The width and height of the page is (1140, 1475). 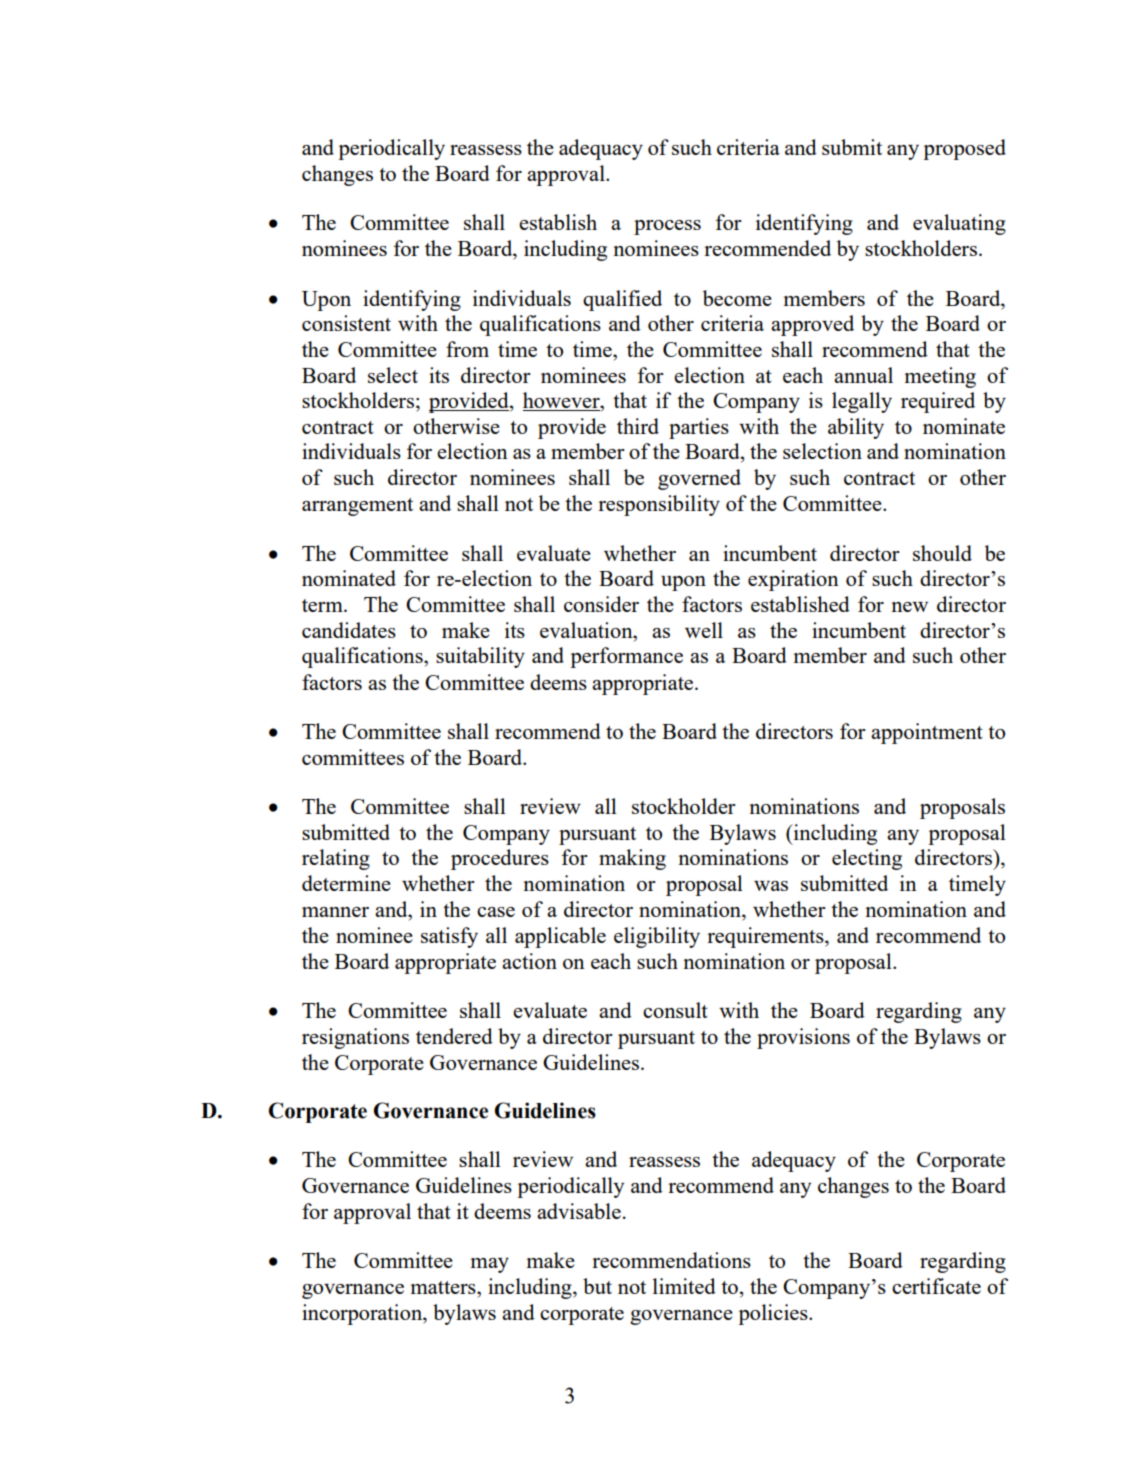 What do you see at coordinates (449, 937) in the page?
I see `satisfy` at bounding box center [449, 937].
